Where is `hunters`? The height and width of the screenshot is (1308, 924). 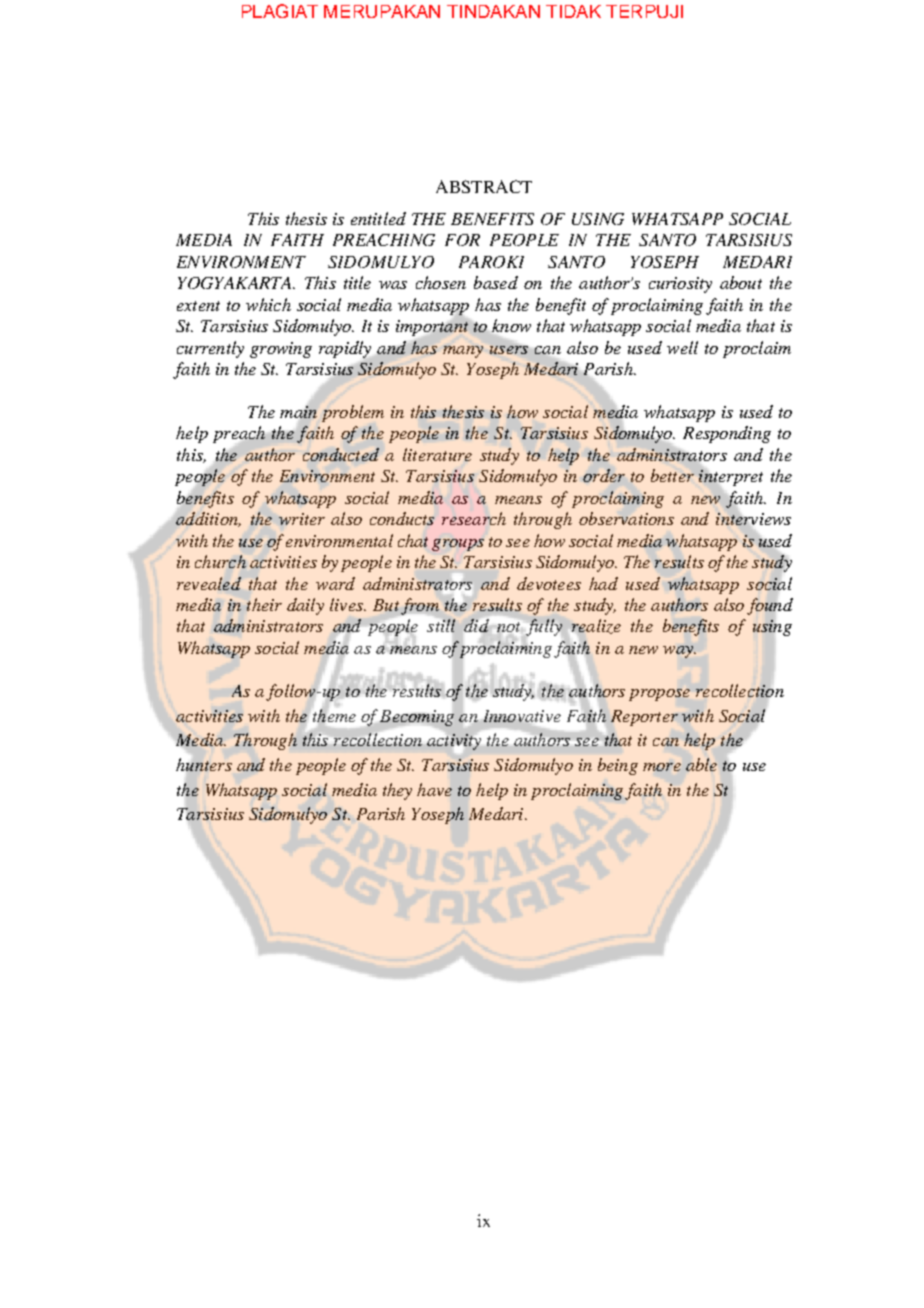 hunters is located at coordinates (204, 764).
